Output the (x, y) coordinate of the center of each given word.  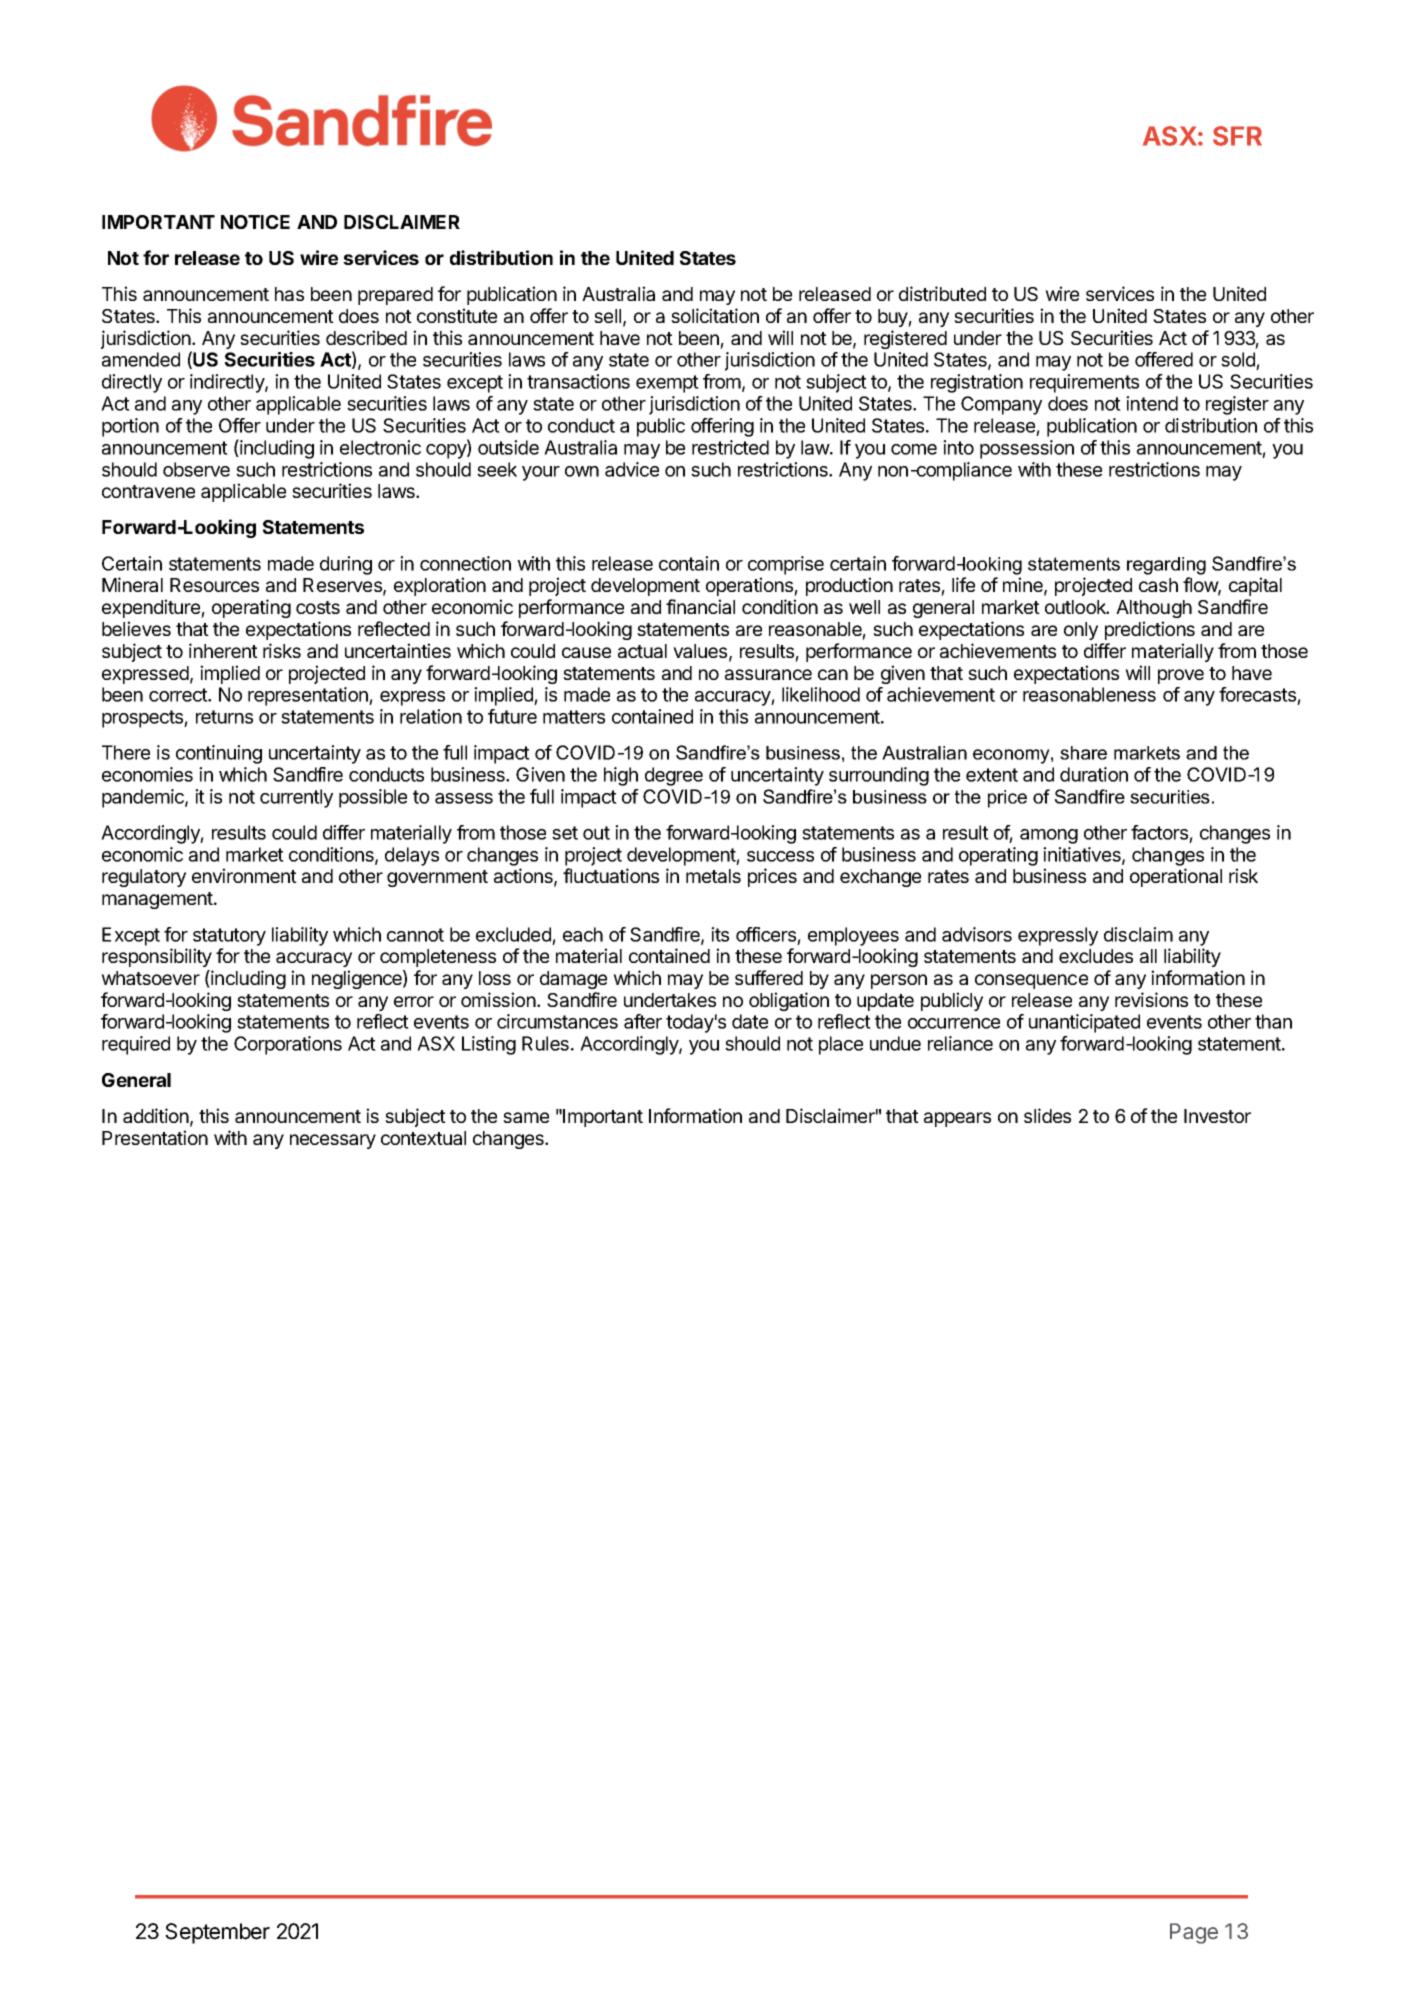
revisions (1151, 999)
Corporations (288, 1045)
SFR (1237, 136)
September (217, 1933)
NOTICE (255, 222)
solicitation (715, 315)
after (643, 1021)
